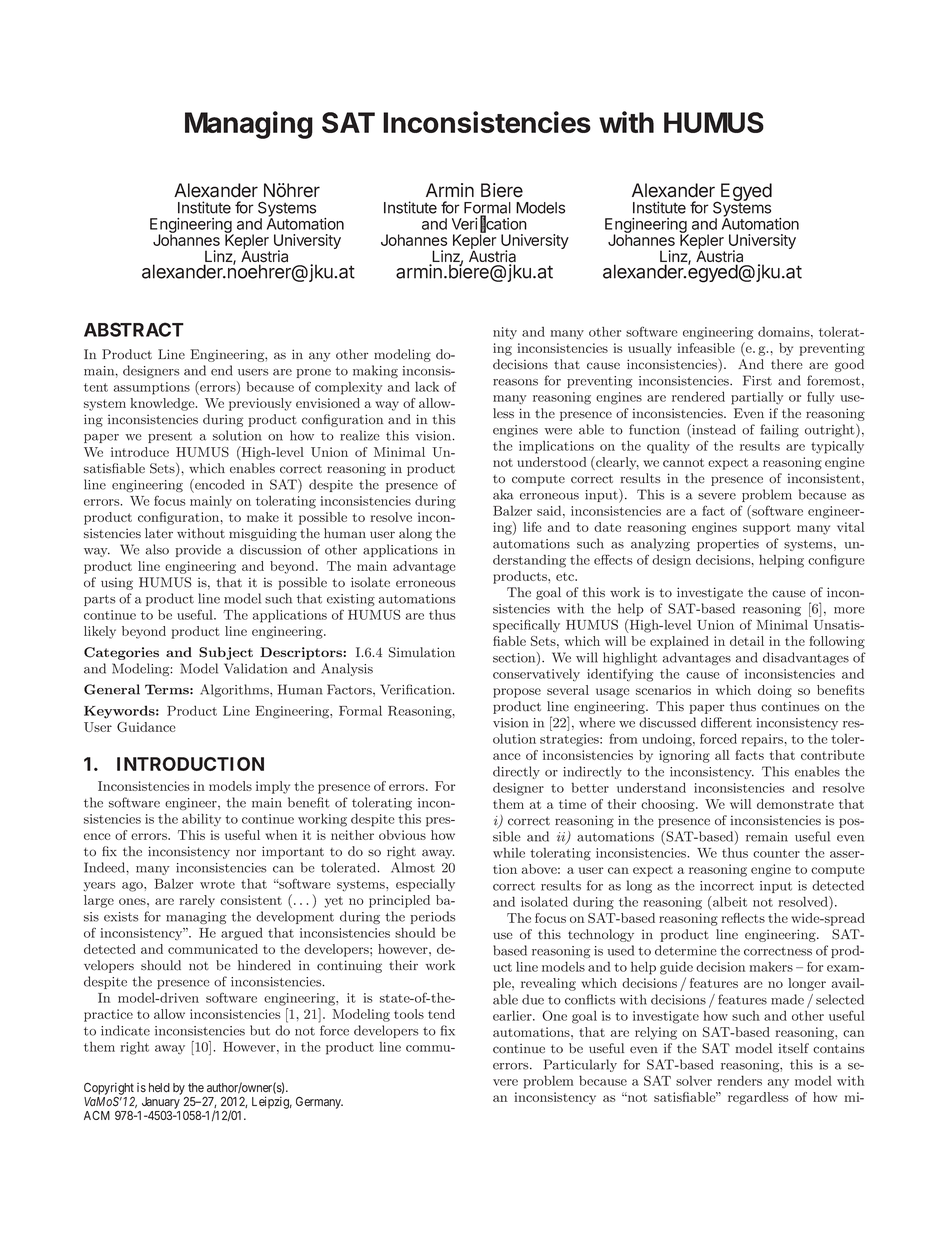 This screenshot has height=1233, width=952. I want to click on there, so click(787, 364).
